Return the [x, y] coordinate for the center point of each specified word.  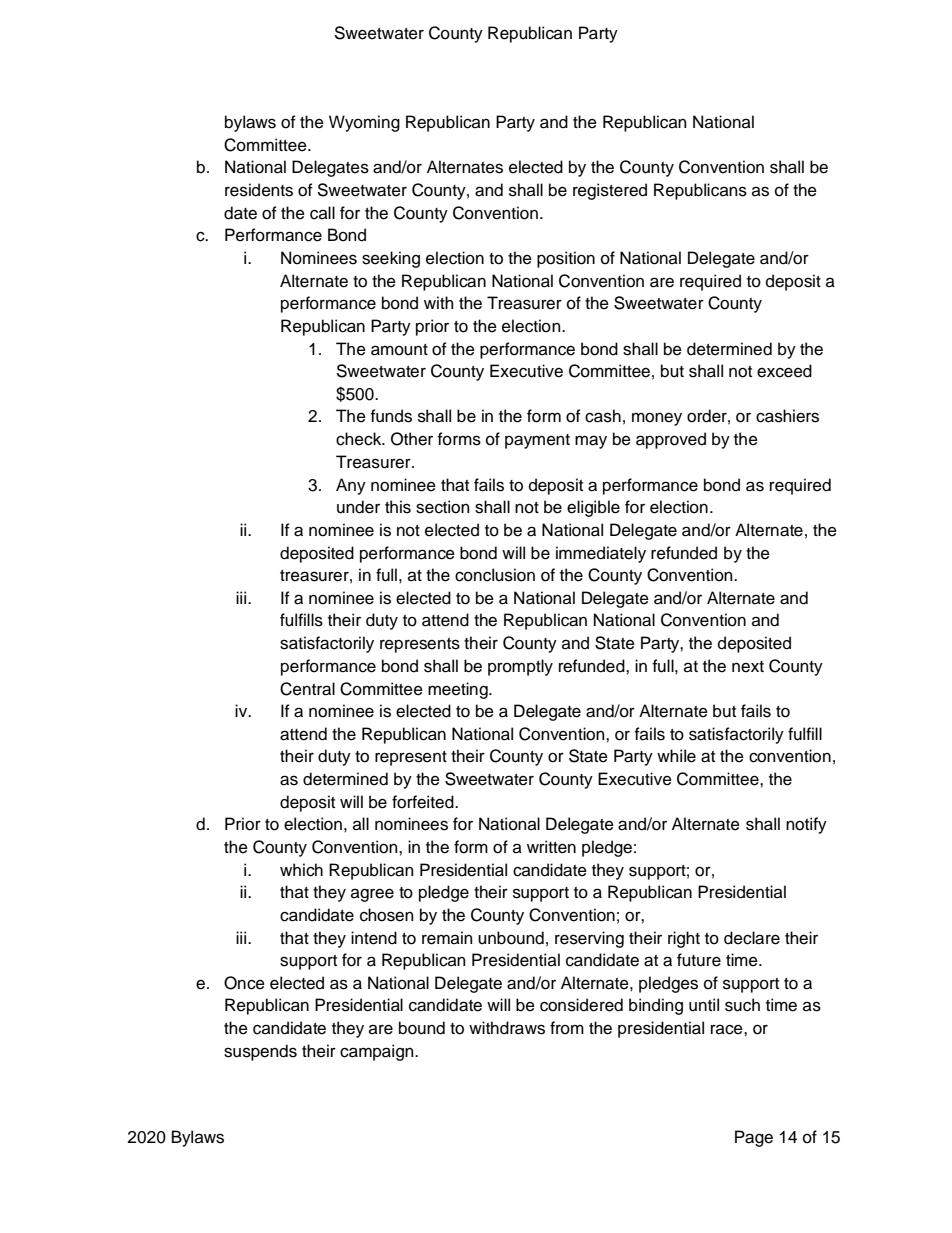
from [567, 1028]
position [566, 259]
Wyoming [364, 123]
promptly [520, 667]
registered [610, 191]
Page [754, 1138]
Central [307, 689]
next [748, 667]
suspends [260, 1052]
